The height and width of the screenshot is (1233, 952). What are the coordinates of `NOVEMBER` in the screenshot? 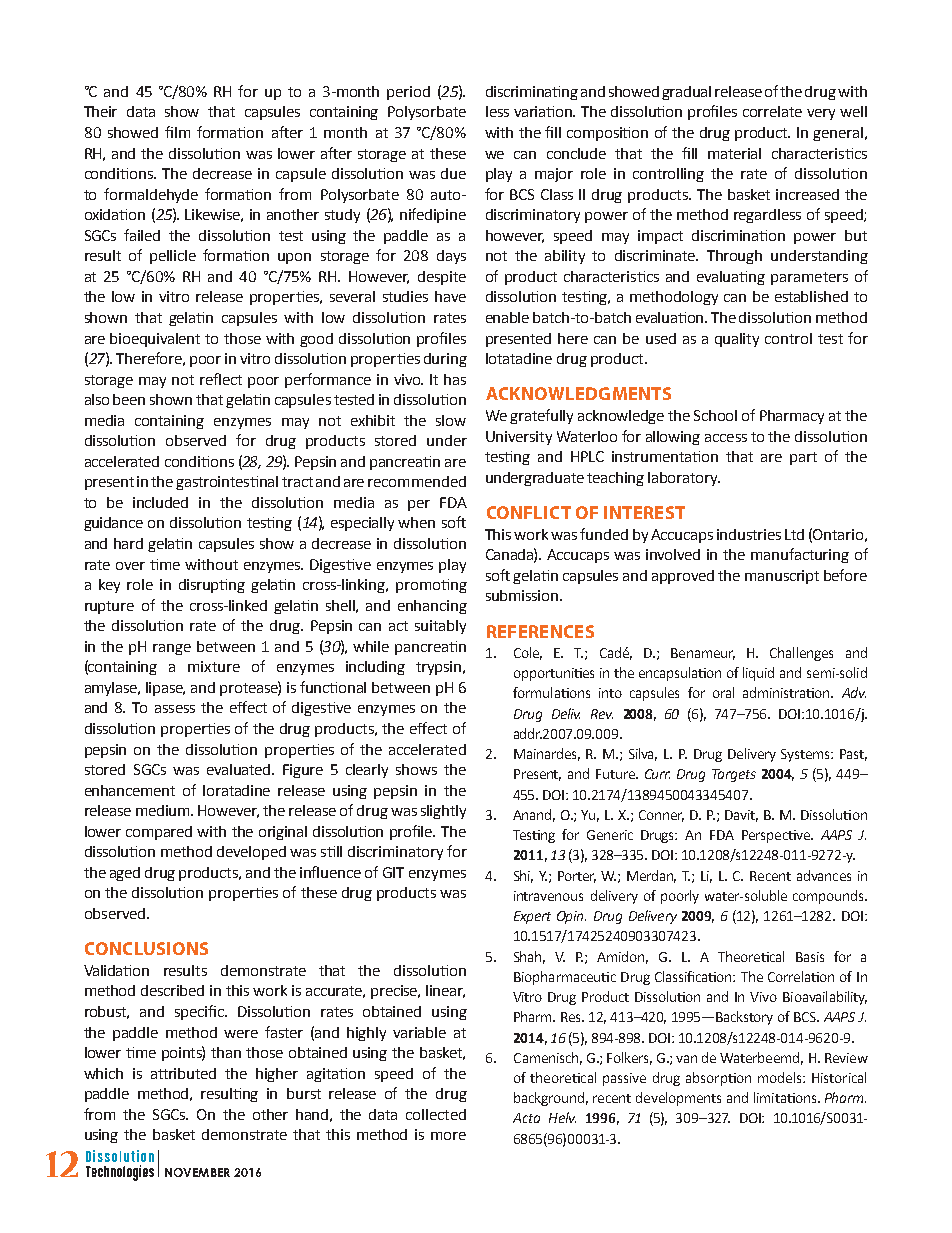 It's located at (197, 1172).
